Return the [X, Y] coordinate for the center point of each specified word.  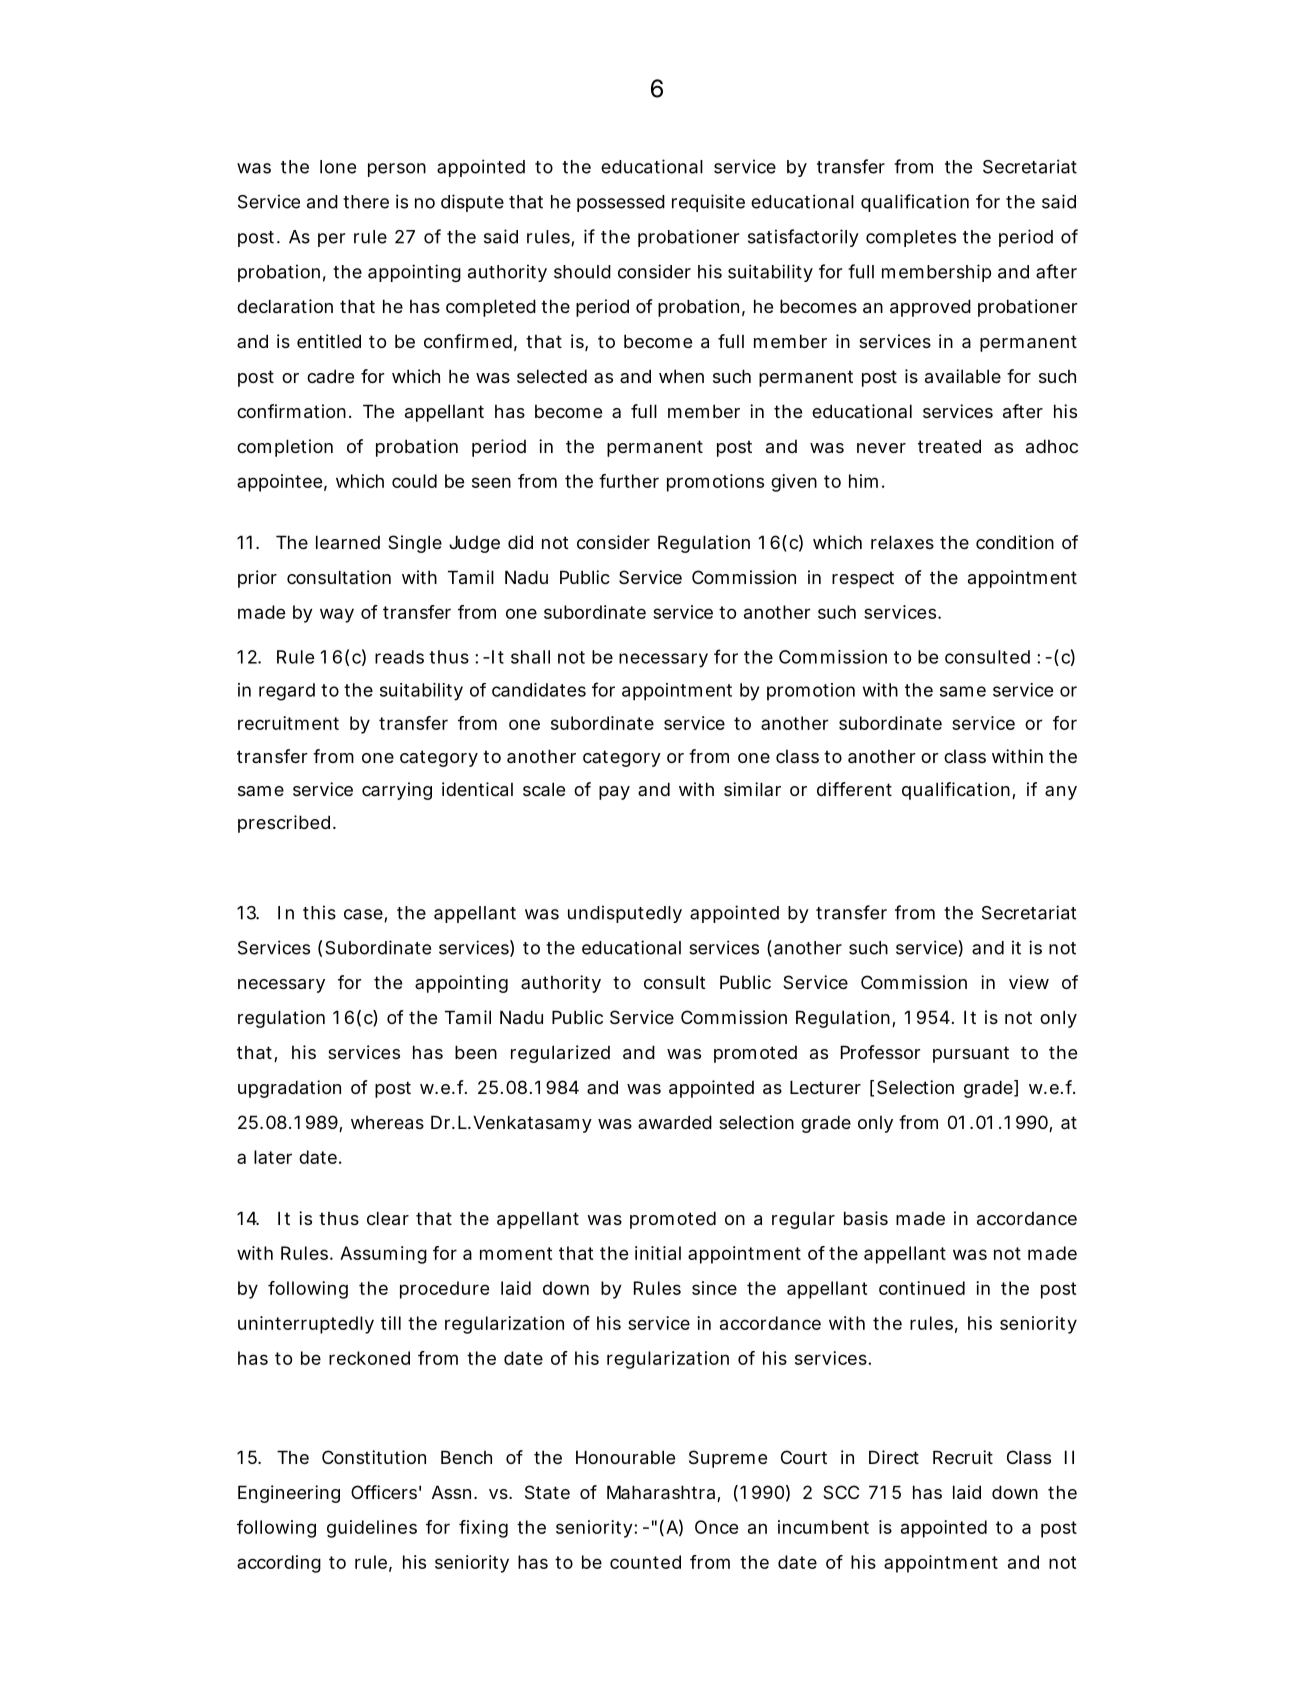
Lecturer [825, 1087]
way [337, 615]
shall [530, 657]
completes [911, 238]
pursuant [971, 1054]
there [366, 202]
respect [863, 579]
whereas [387, 1123]
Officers [384, 1492]
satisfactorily [803, 238]
